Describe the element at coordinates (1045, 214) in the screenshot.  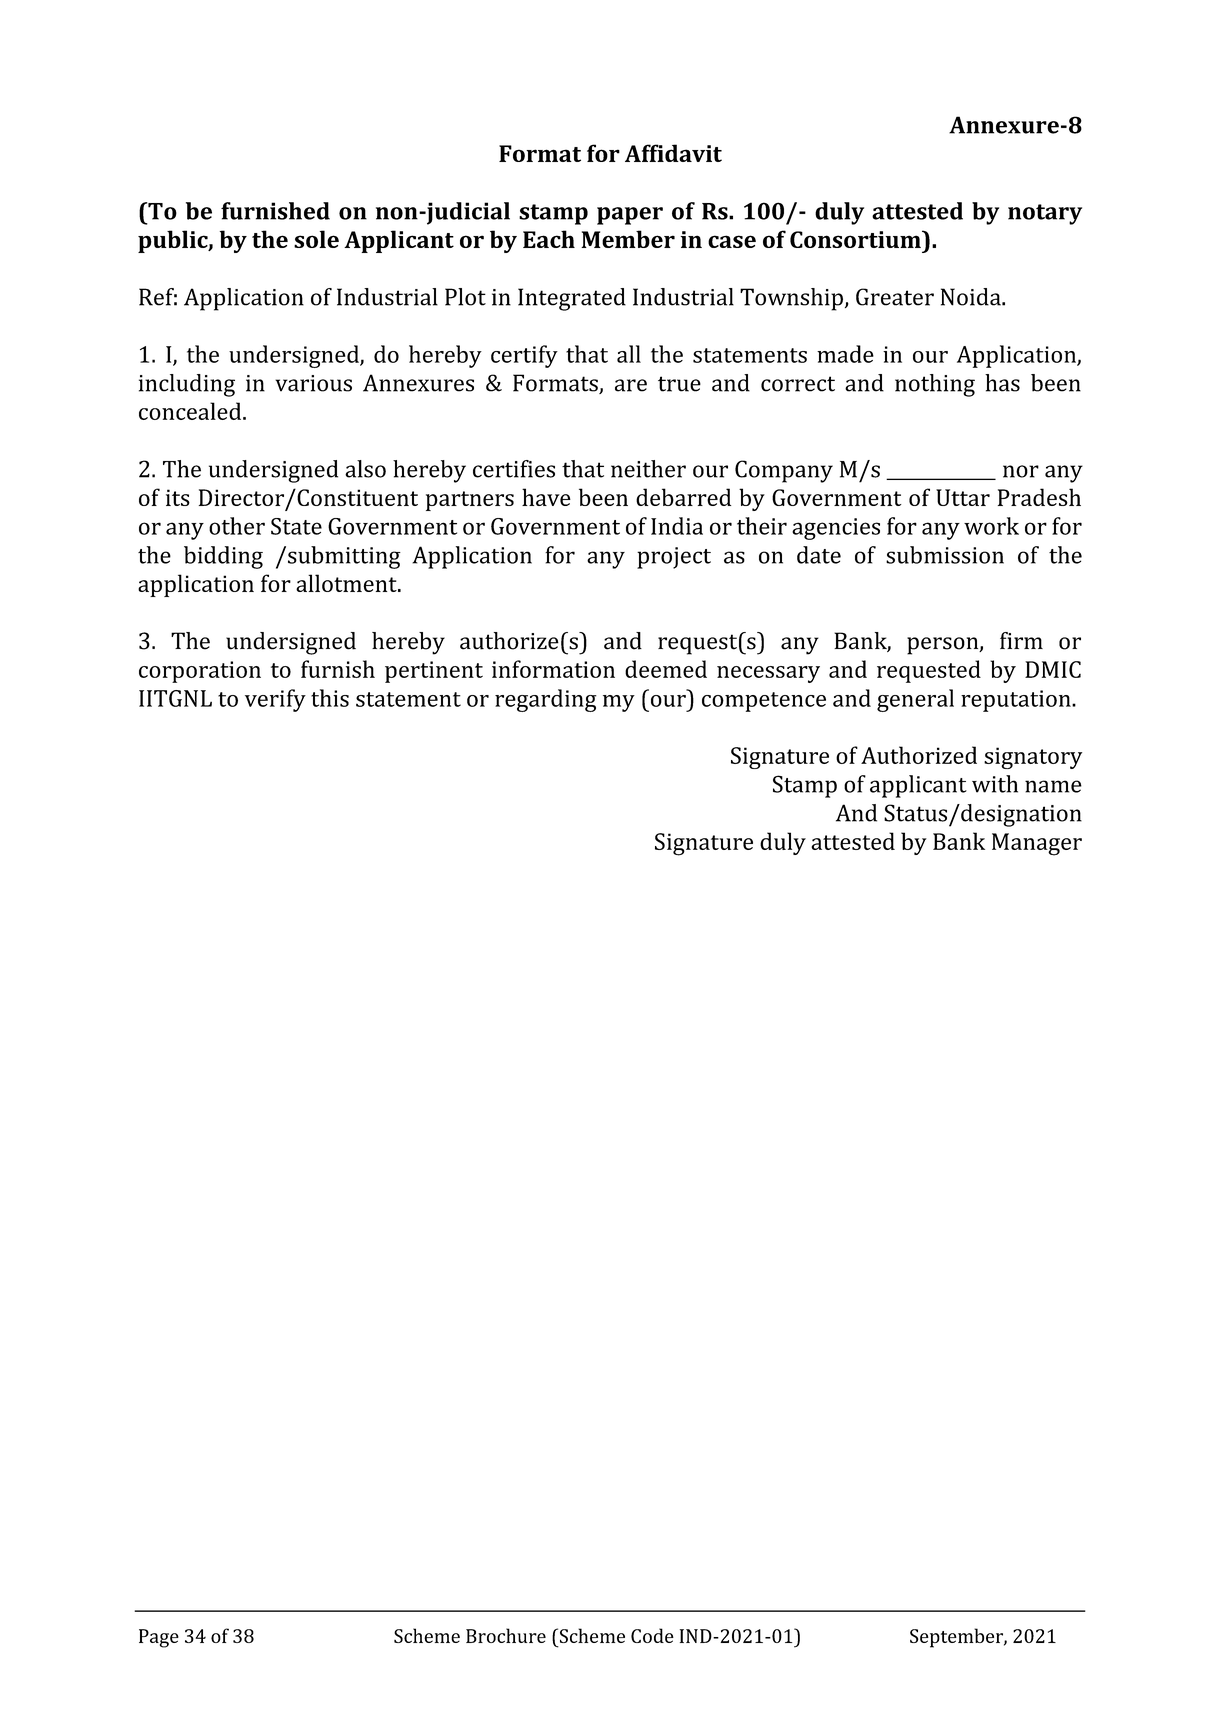
I see `notary` at that location.
